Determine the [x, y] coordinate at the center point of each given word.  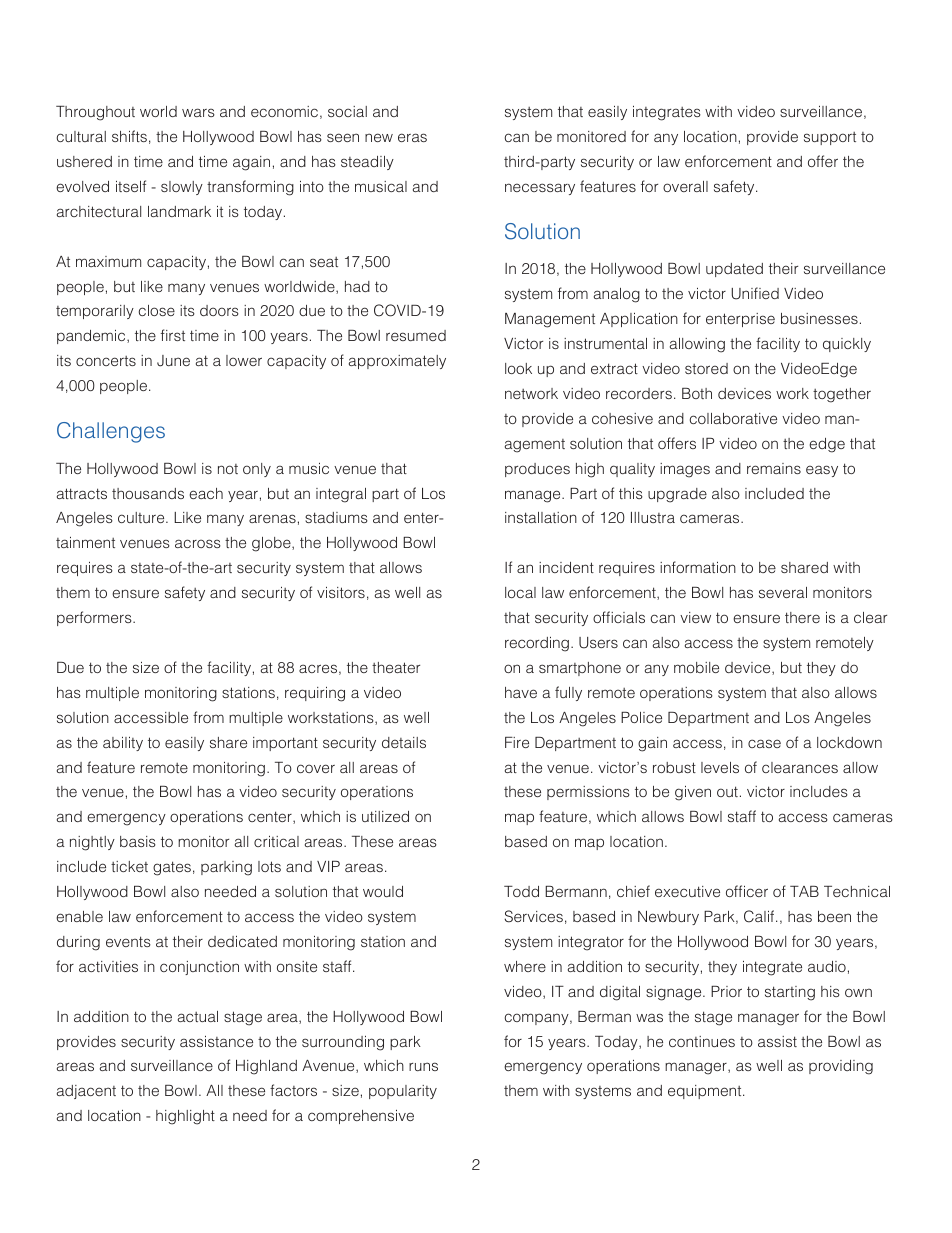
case [764, 743]
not [228, 469]
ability [123, 744]
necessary [540, 189]
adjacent [86, 1092]
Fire [517, 742]
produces [537, 470]
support [830, 138]
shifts [129, 136]
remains [774, 468]
